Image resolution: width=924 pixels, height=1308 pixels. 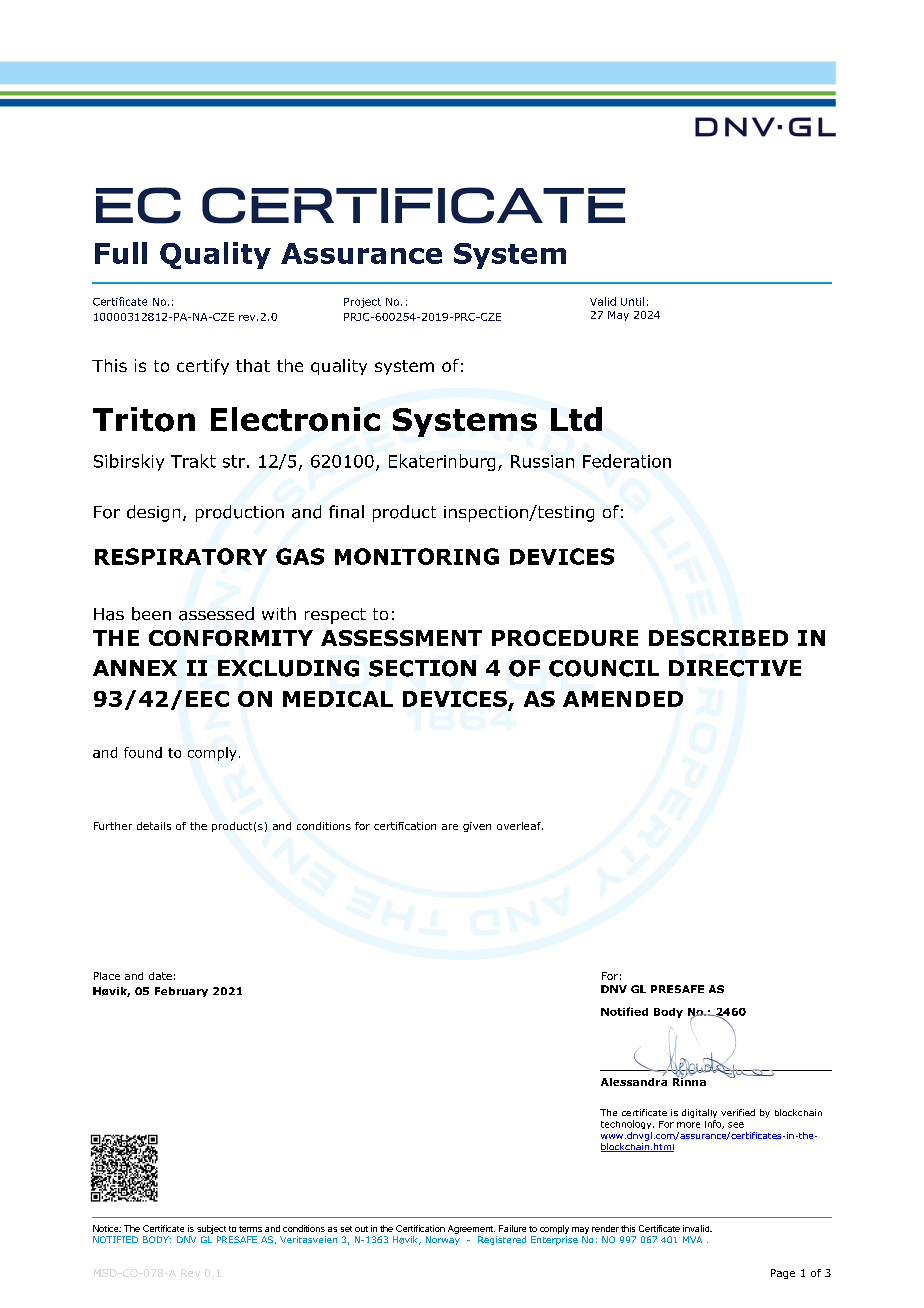 What do you see at coordinates (211, 1229) in the image?
I see `subject` at bounding box center [211, 1229].
